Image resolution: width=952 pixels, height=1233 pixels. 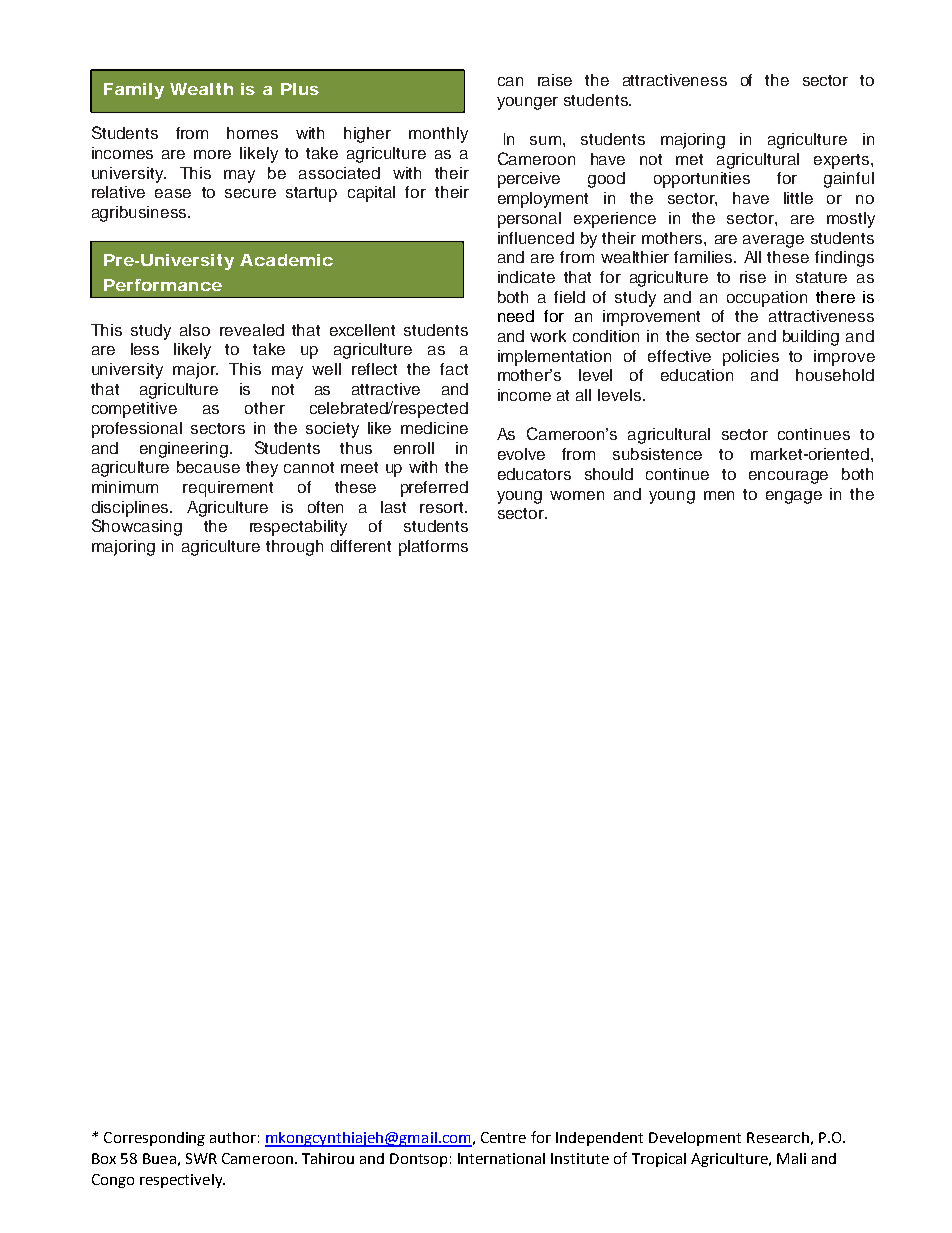 What do you see at coordinates (788, 477) in the screenshot?
I see `encourage` at bounding box center [788, 477].
